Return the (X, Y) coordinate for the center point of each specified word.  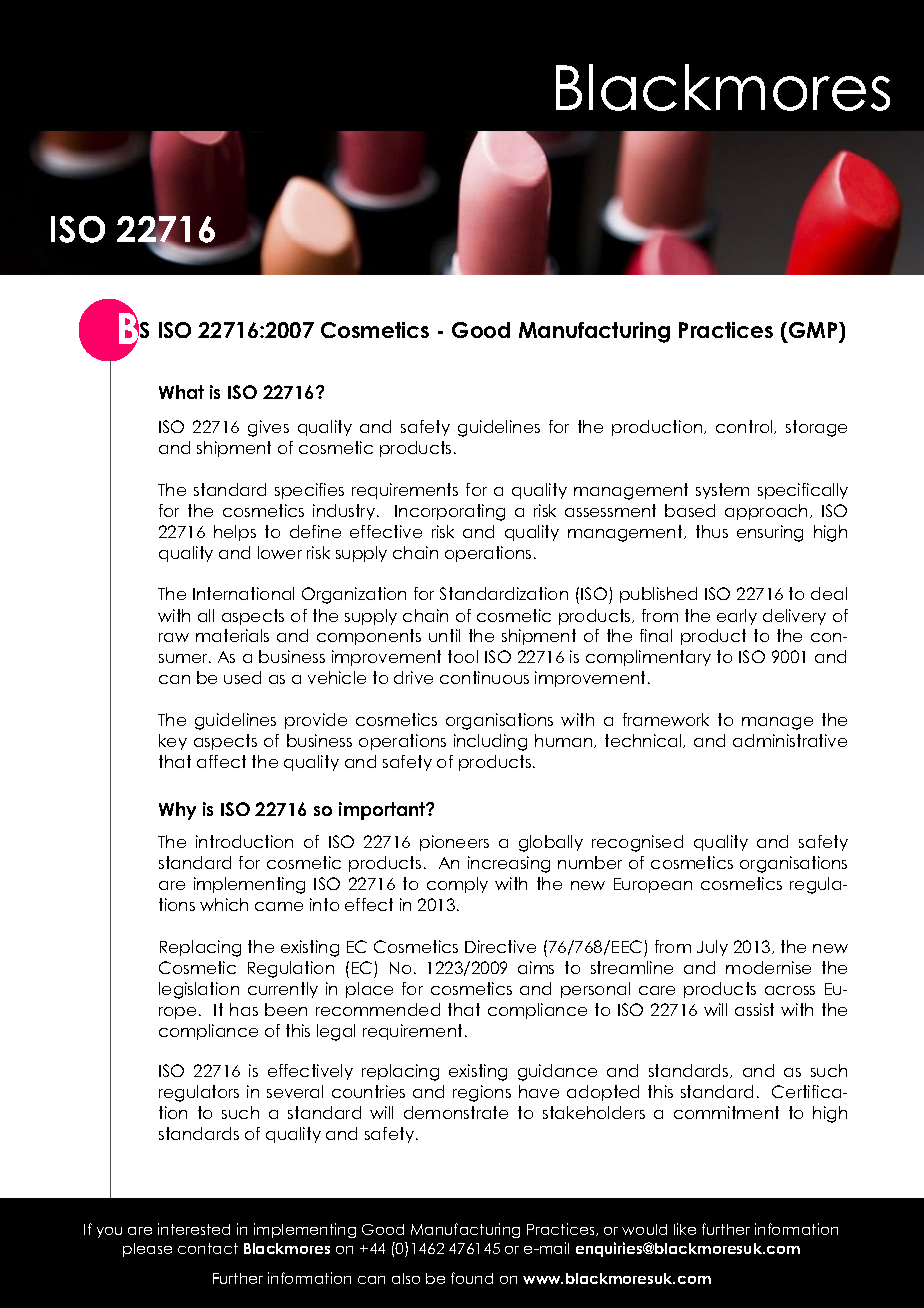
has (244, 1009)
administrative (790, 740)
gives (268, 428)
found (472, 1278)
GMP (814, 330)
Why (177, 811)
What (181, 392)
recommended (378, 1009)
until (444, 635)
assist (754, 1009)
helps (235, 533)
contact (208, 1248)
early (737, 617)
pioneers (454, 843)
